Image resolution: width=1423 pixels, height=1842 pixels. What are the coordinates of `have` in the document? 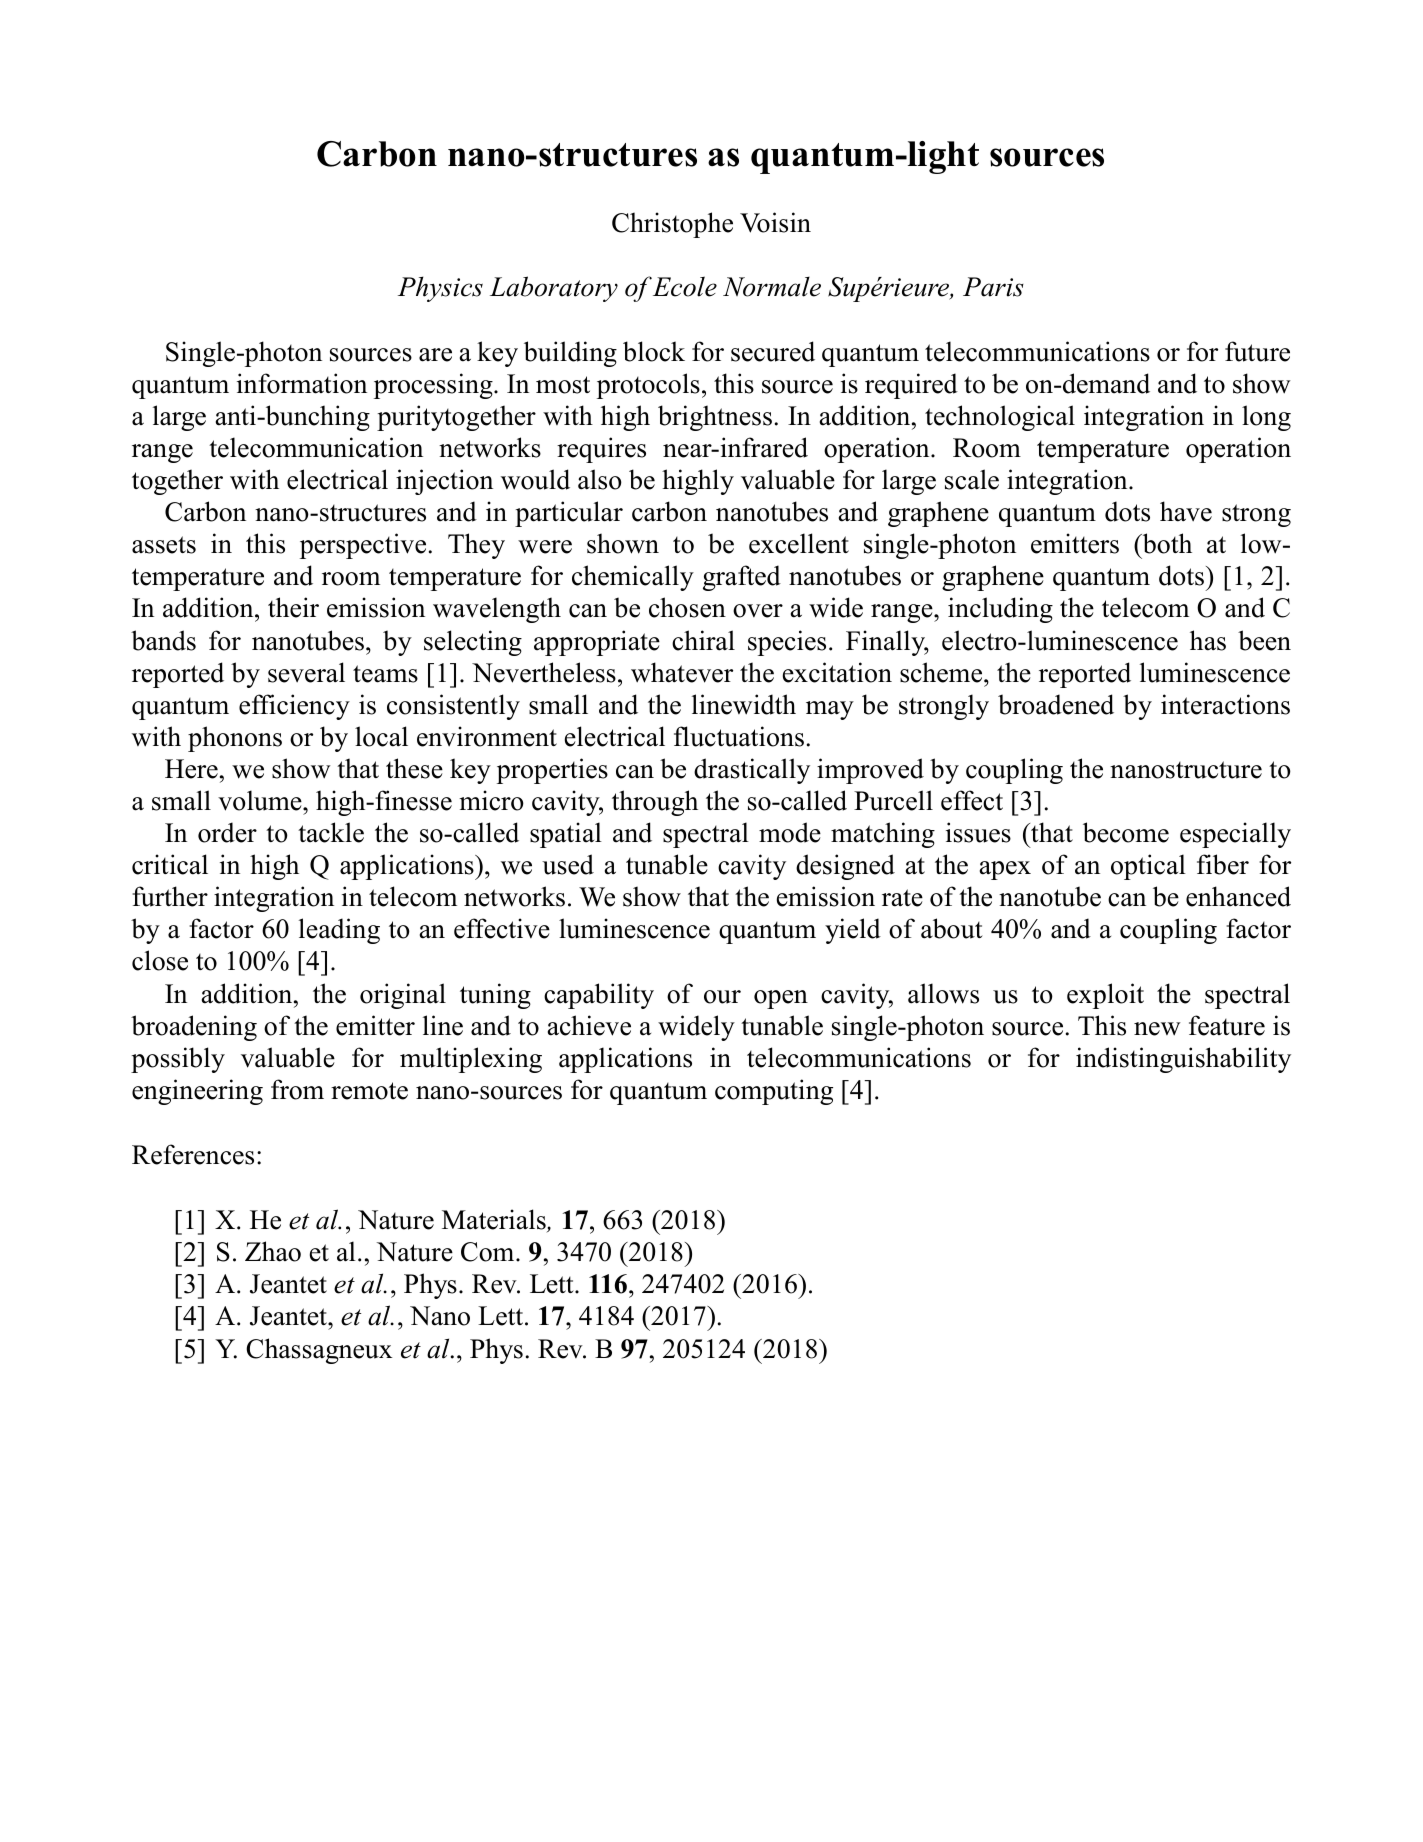 It's located at (1186, 511).
